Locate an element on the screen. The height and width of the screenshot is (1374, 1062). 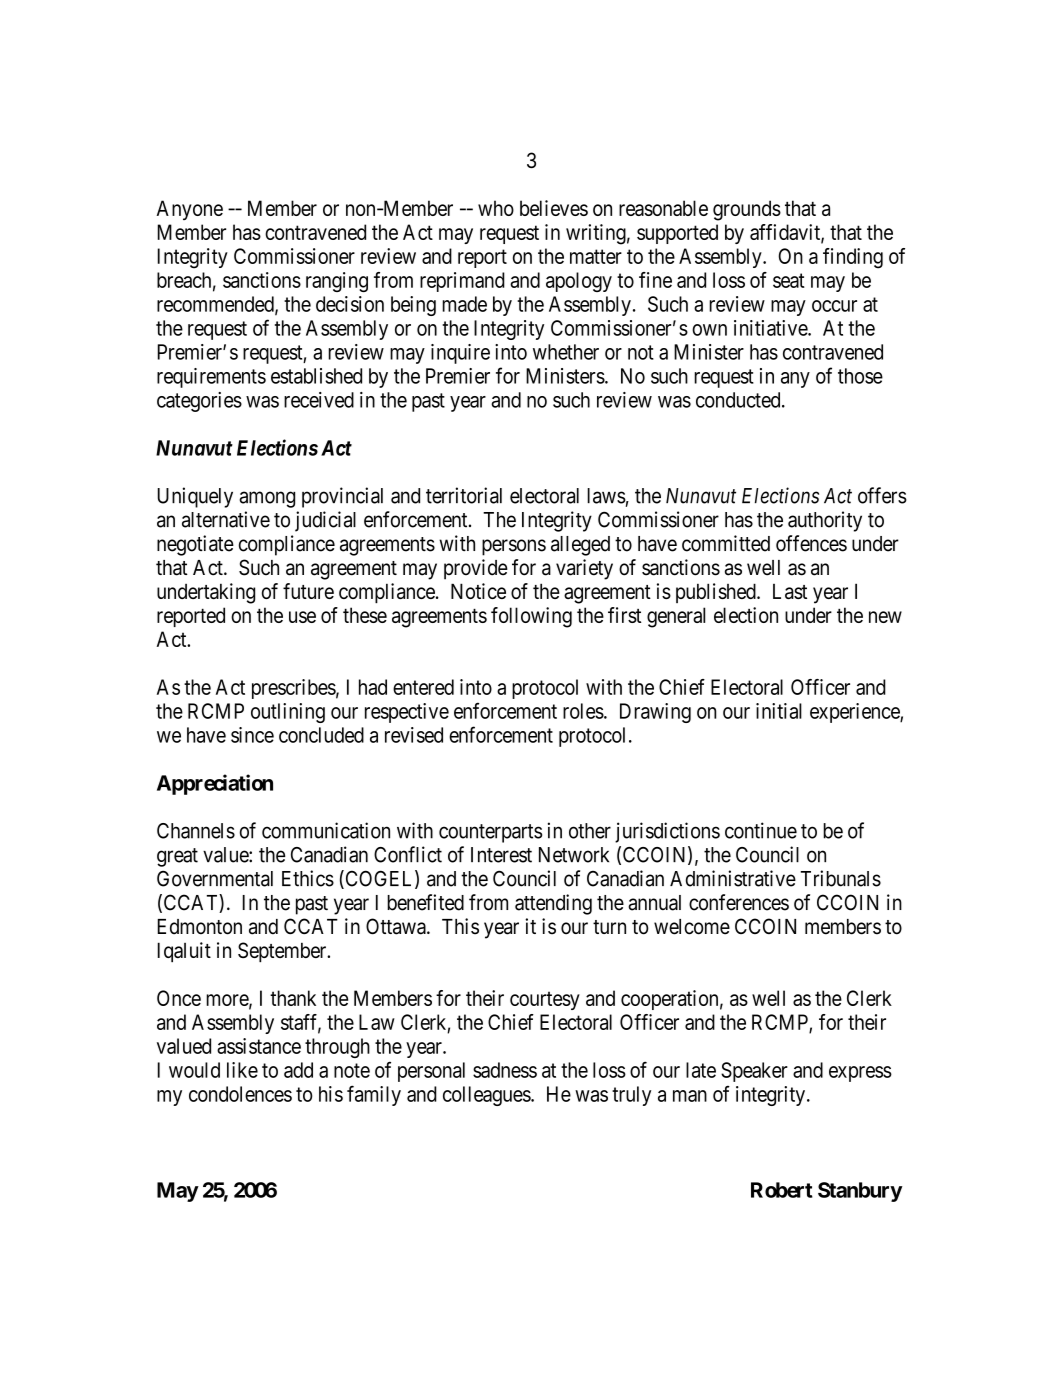
colleagues is located at coordinates (487, 1096).
